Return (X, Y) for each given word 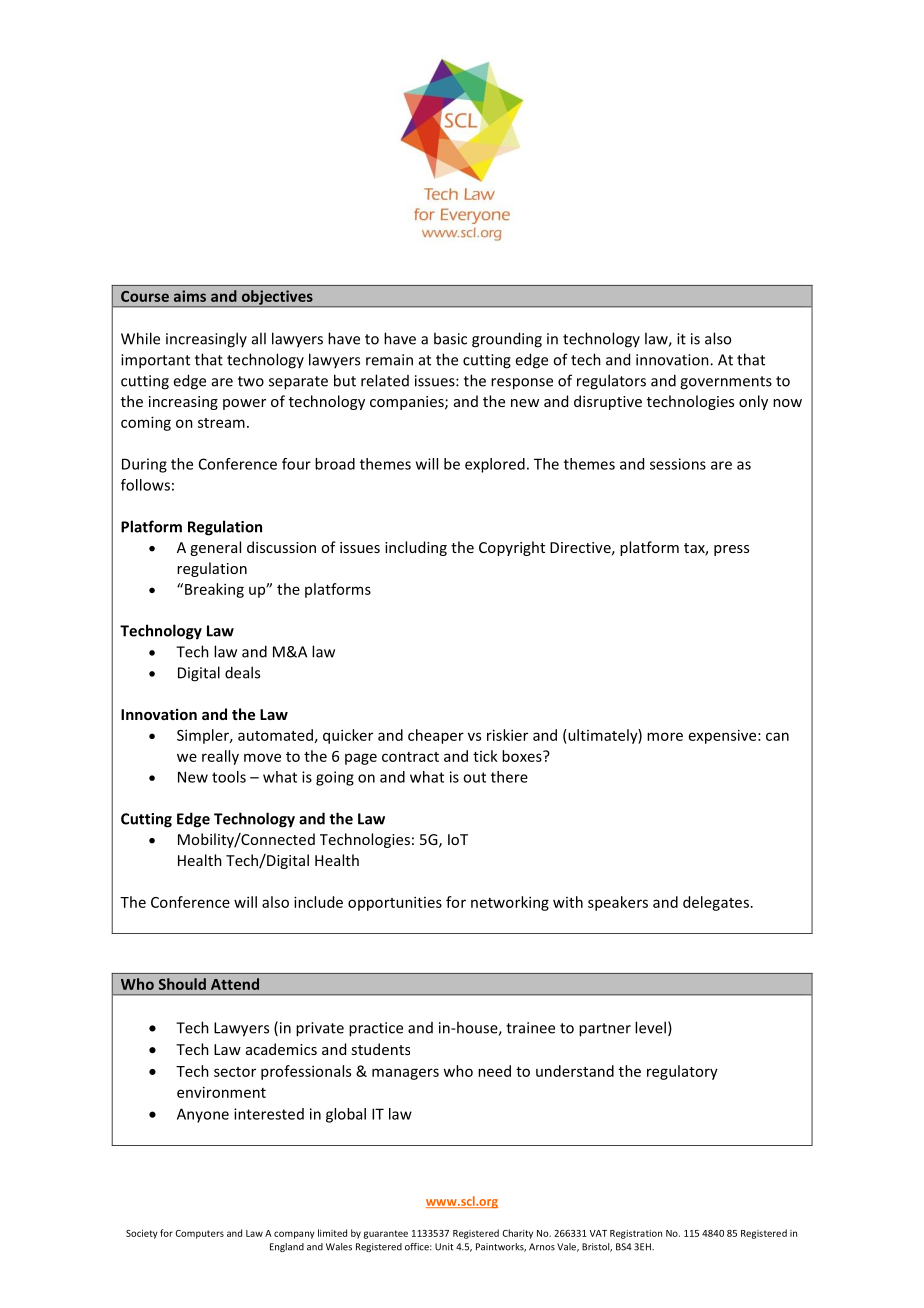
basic (450, 338)
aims (190, 296)
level (650, 1027)
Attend (235, 984)
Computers (199, 1234)
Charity (517, 1234)
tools (229, 777)
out (474, 777)
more (665, 736)
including (416, 548)
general (215, 548)
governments (726, 383)
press (731, 550)
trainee (530, 1028)
